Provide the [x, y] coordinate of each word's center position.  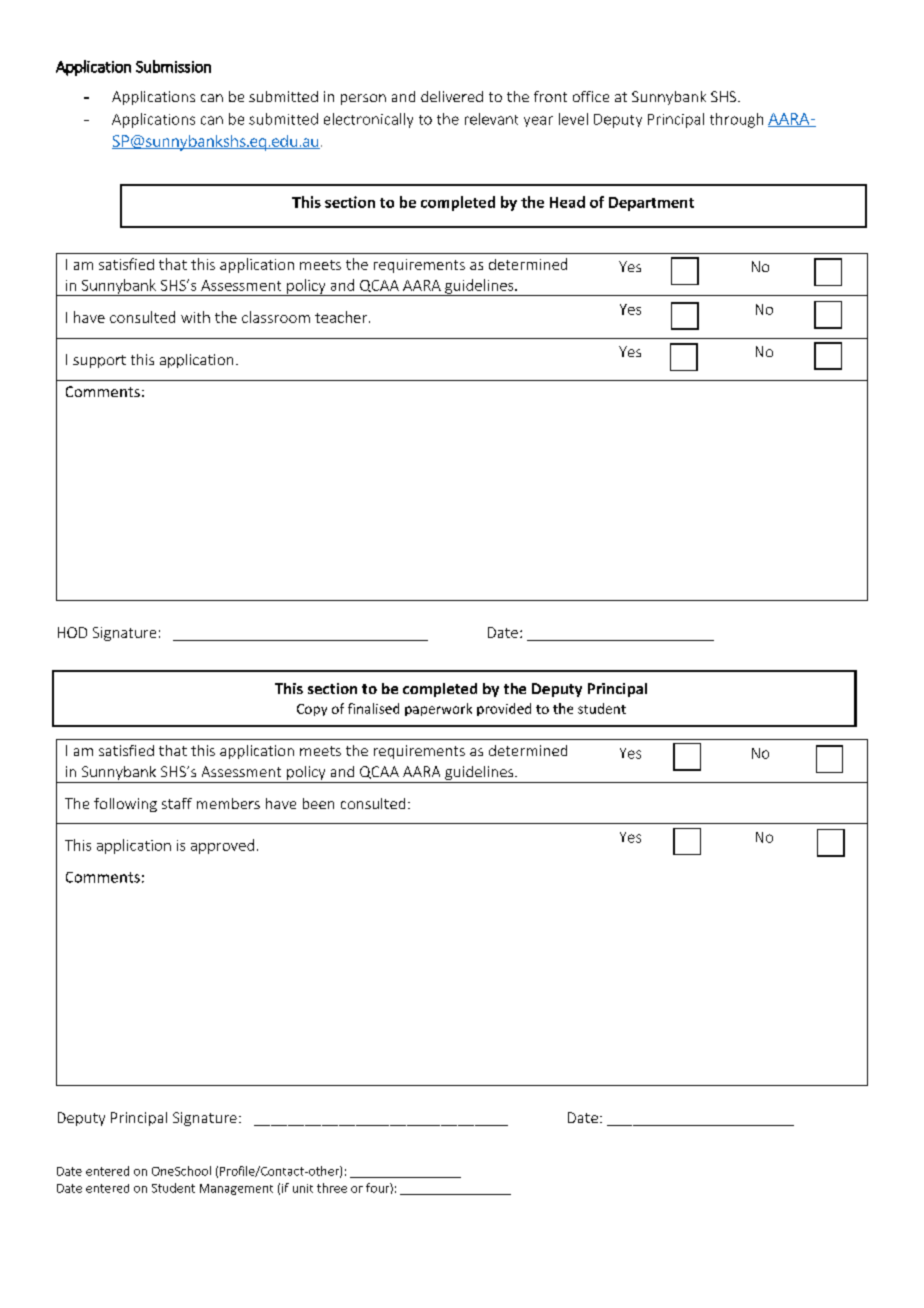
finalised [373, 708]
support [99, 361]
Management [236, 1189]
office [591, 96]
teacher [342, 317]
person [363, 99]
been [318, 803]
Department [651, 204]
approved [222, 846]
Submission [173, 66]
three [332, 1188]
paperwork [438, 709]
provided [504, 709]
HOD [72, 632]
